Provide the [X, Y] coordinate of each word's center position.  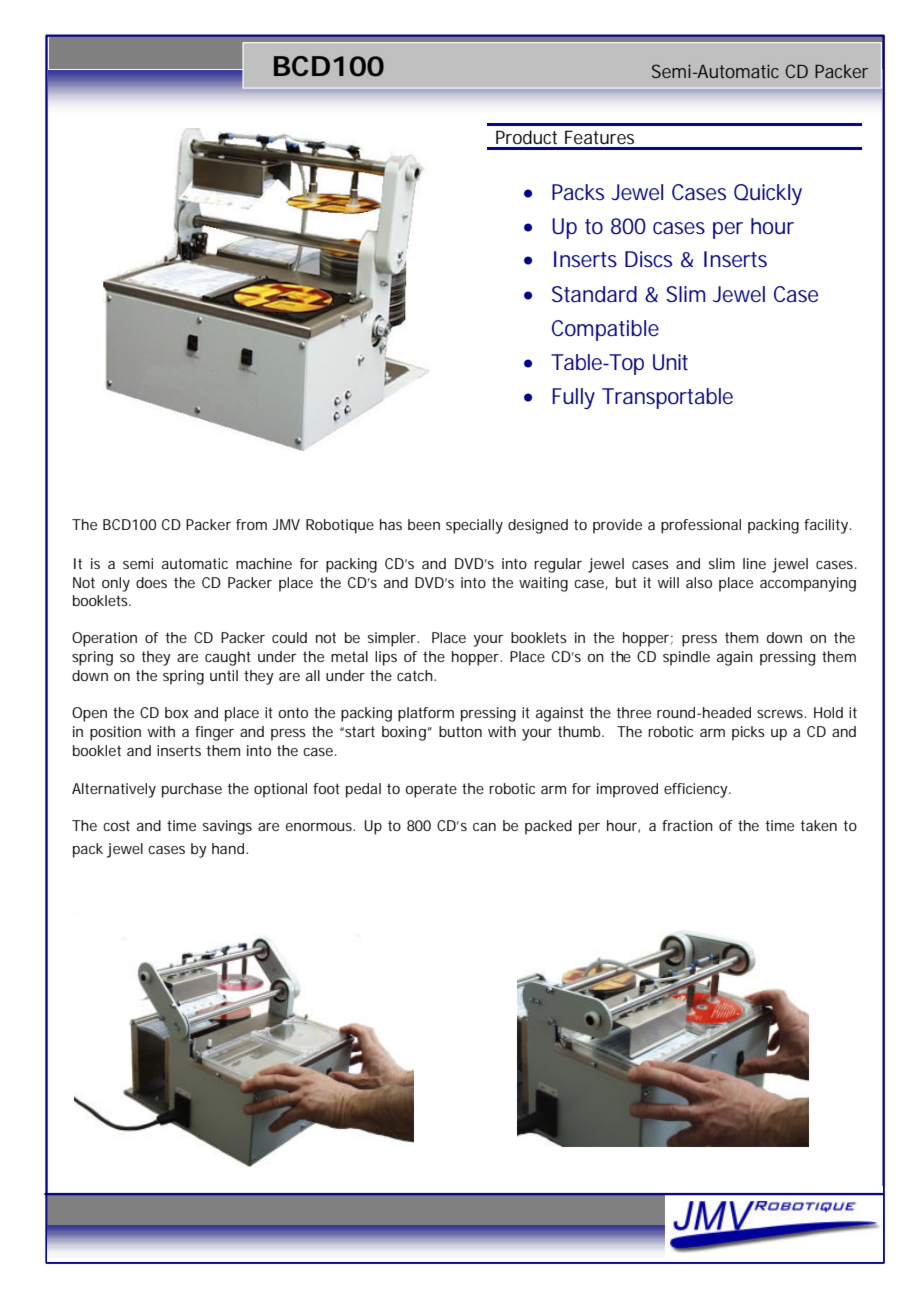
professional [701, 526]
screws [781, 714]
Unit [670, 362]
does [151, 582]
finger [214, 733]
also [699, 582]
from [251, 524]
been [424, 524]
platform [426, 714]
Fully [573, 398]
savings [227, 827]
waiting [543, 584]
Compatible [605, 330]
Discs [648, 259]
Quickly [768, 194]
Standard [594, 294]
